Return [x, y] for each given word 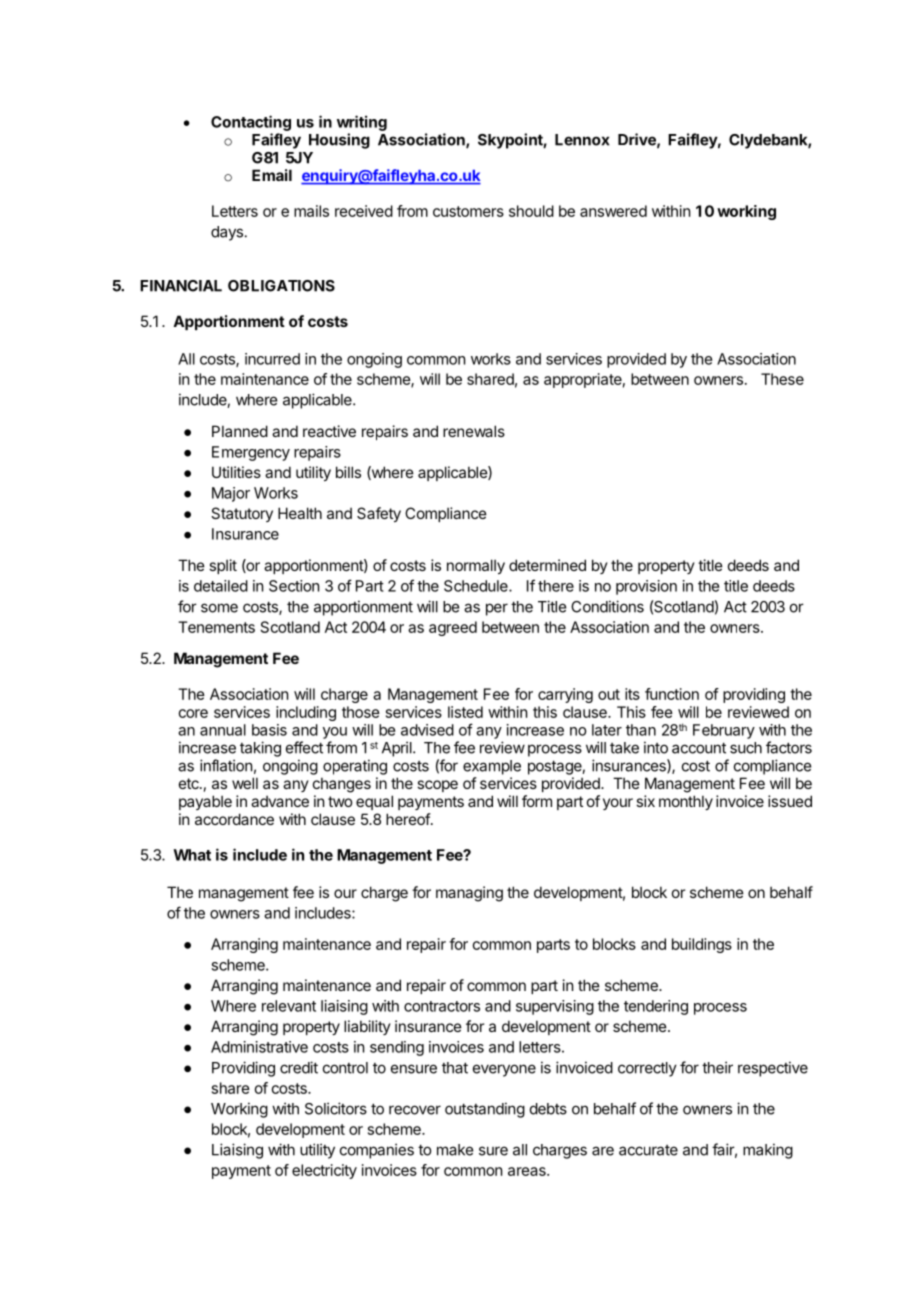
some [219, 608]
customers [468, 211]
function [672, 694]
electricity [324, 1171]
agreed [453, 628]
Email [272, 175]
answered [613, 211]
